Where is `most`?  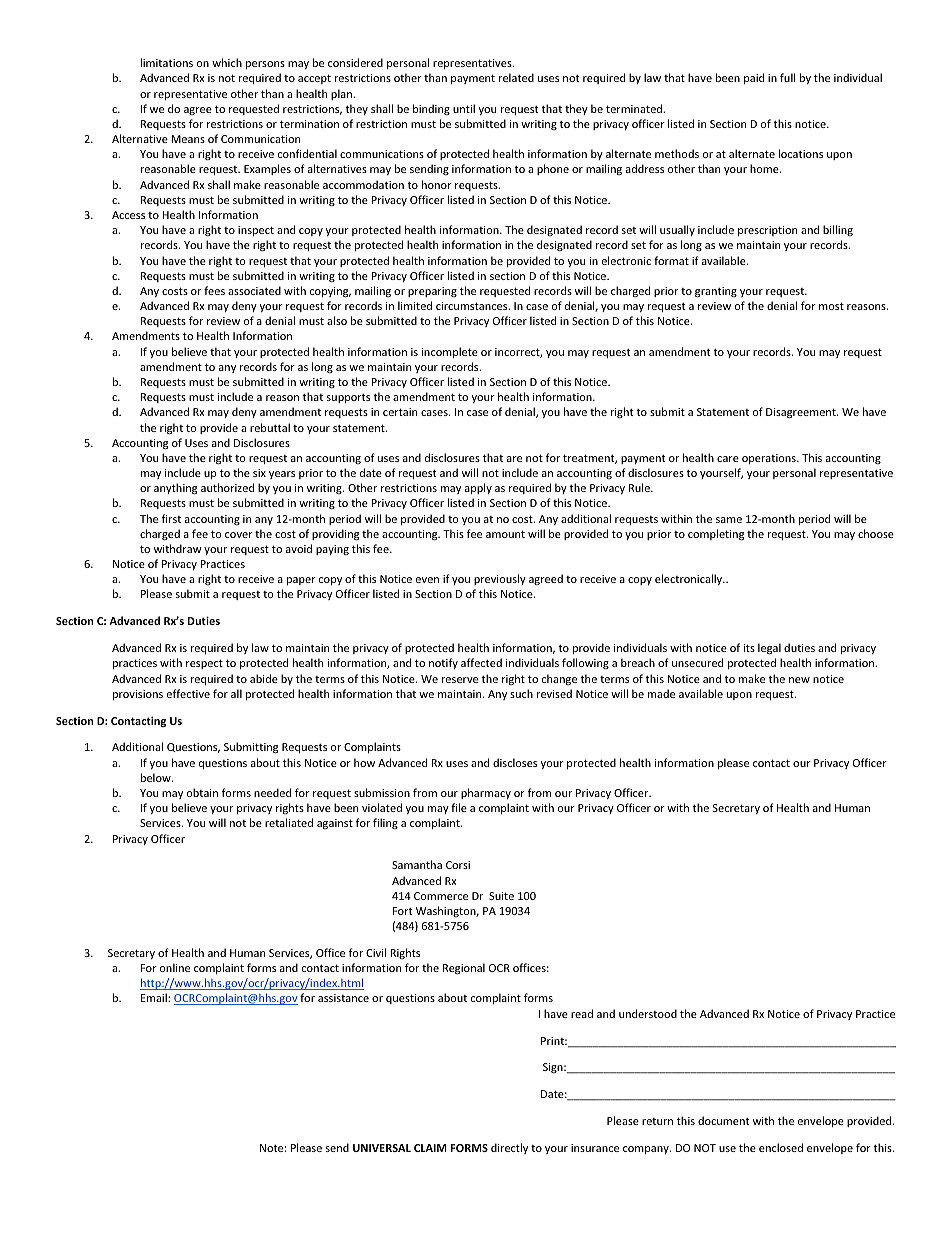 most is located at coordinates (831, 306).
